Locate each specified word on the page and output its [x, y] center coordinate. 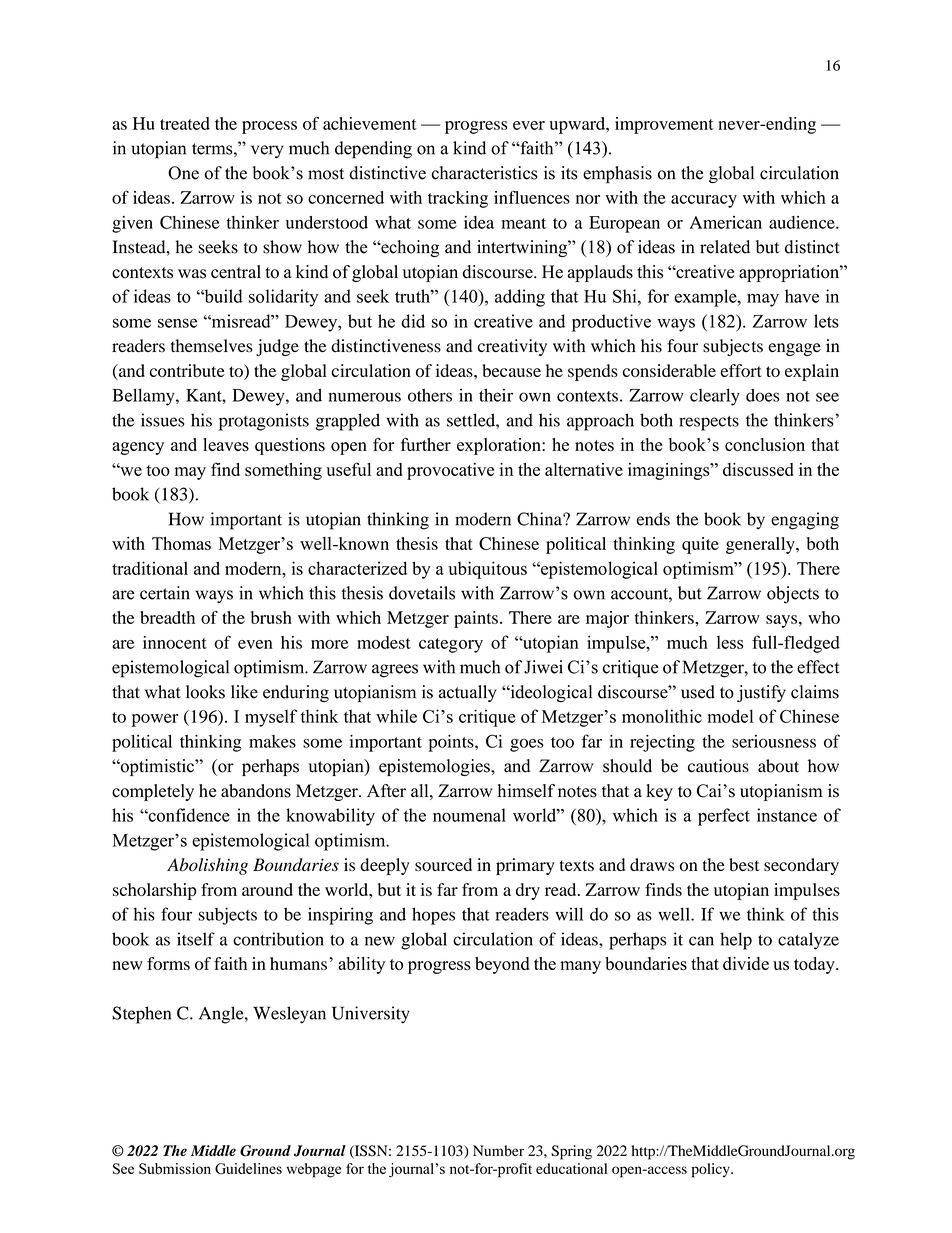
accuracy [704, 201]
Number [498, 1150]
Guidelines [248, 1168]
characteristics [485, 173]
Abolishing [207, 866]
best [744, 865]
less [730, 642]
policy [711, 1170]
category [451, 645]
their [496, 395]
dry [528, 891]
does [763, 395]
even [255, 644]
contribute [187, 370]
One [183, 173]
